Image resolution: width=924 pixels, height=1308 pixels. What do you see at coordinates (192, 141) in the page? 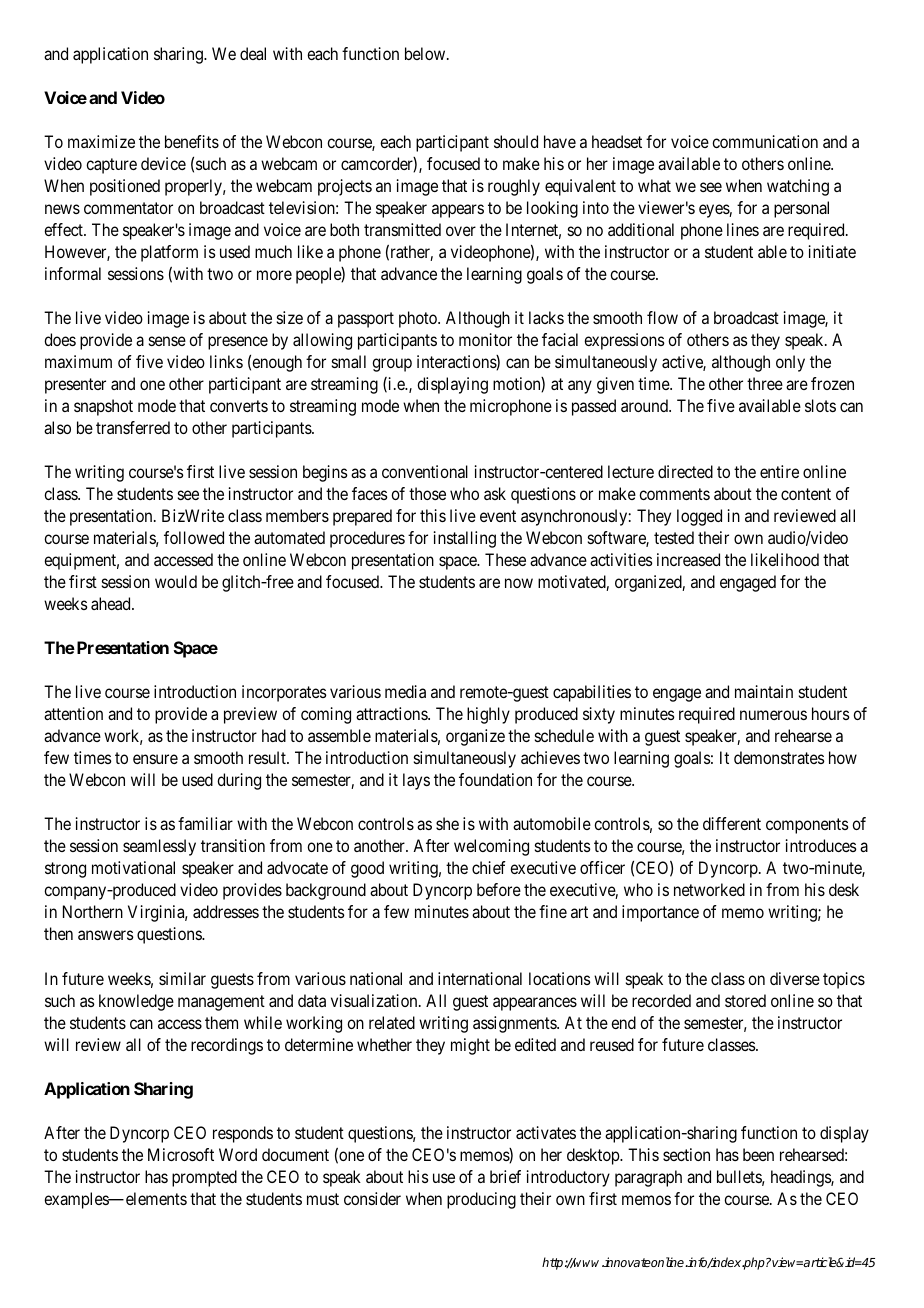
I see `benefits` at bounding box center [192, 141].
